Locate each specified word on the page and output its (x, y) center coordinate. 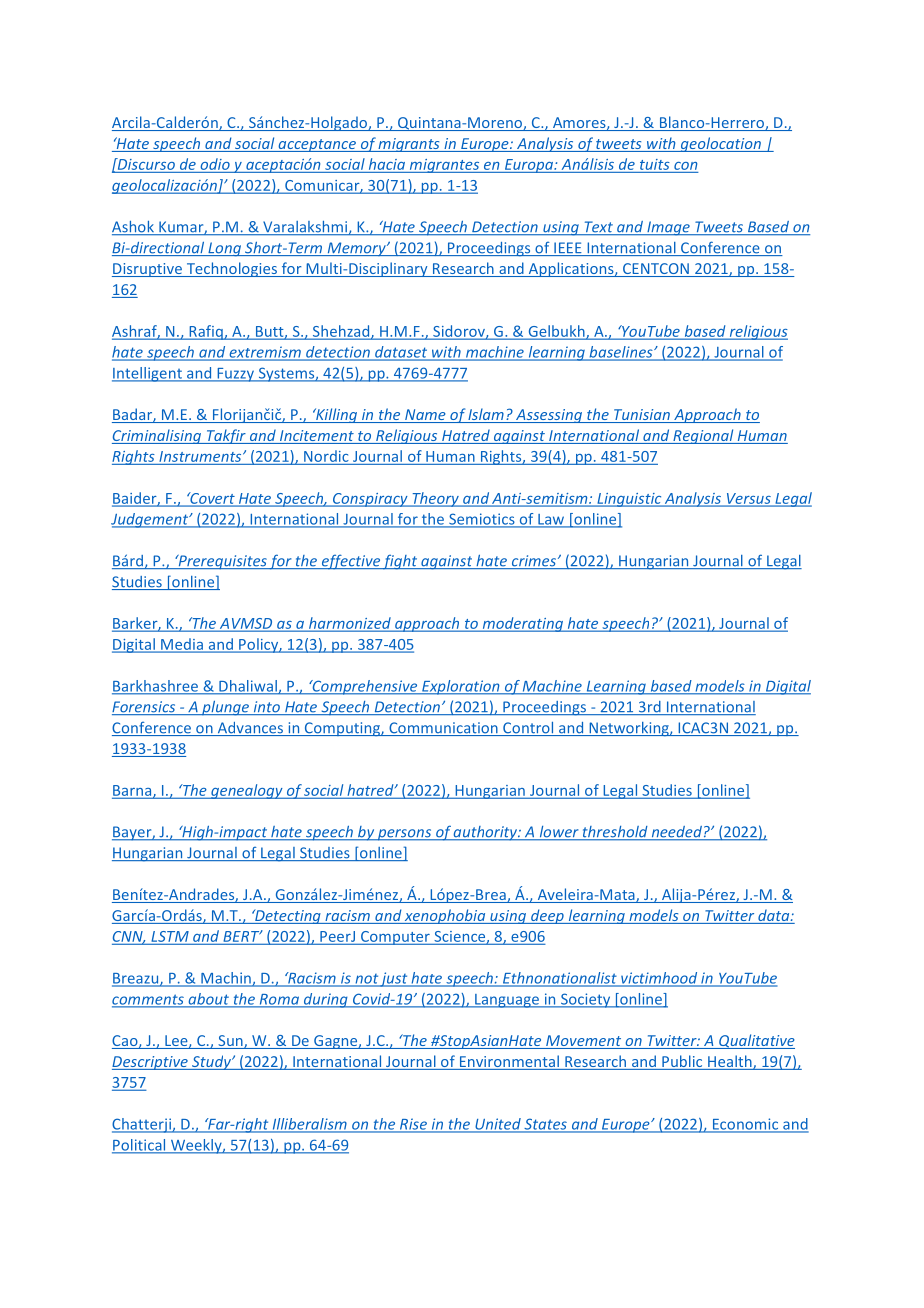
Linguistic (629, 500)
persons (405, 835)
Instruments (201, 456)
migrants (409, 145)
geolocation (720, 144)
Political (140, 1146)
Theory (435, 499)
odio (215, 164)
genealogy (247, 791)
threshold (615, 833)
